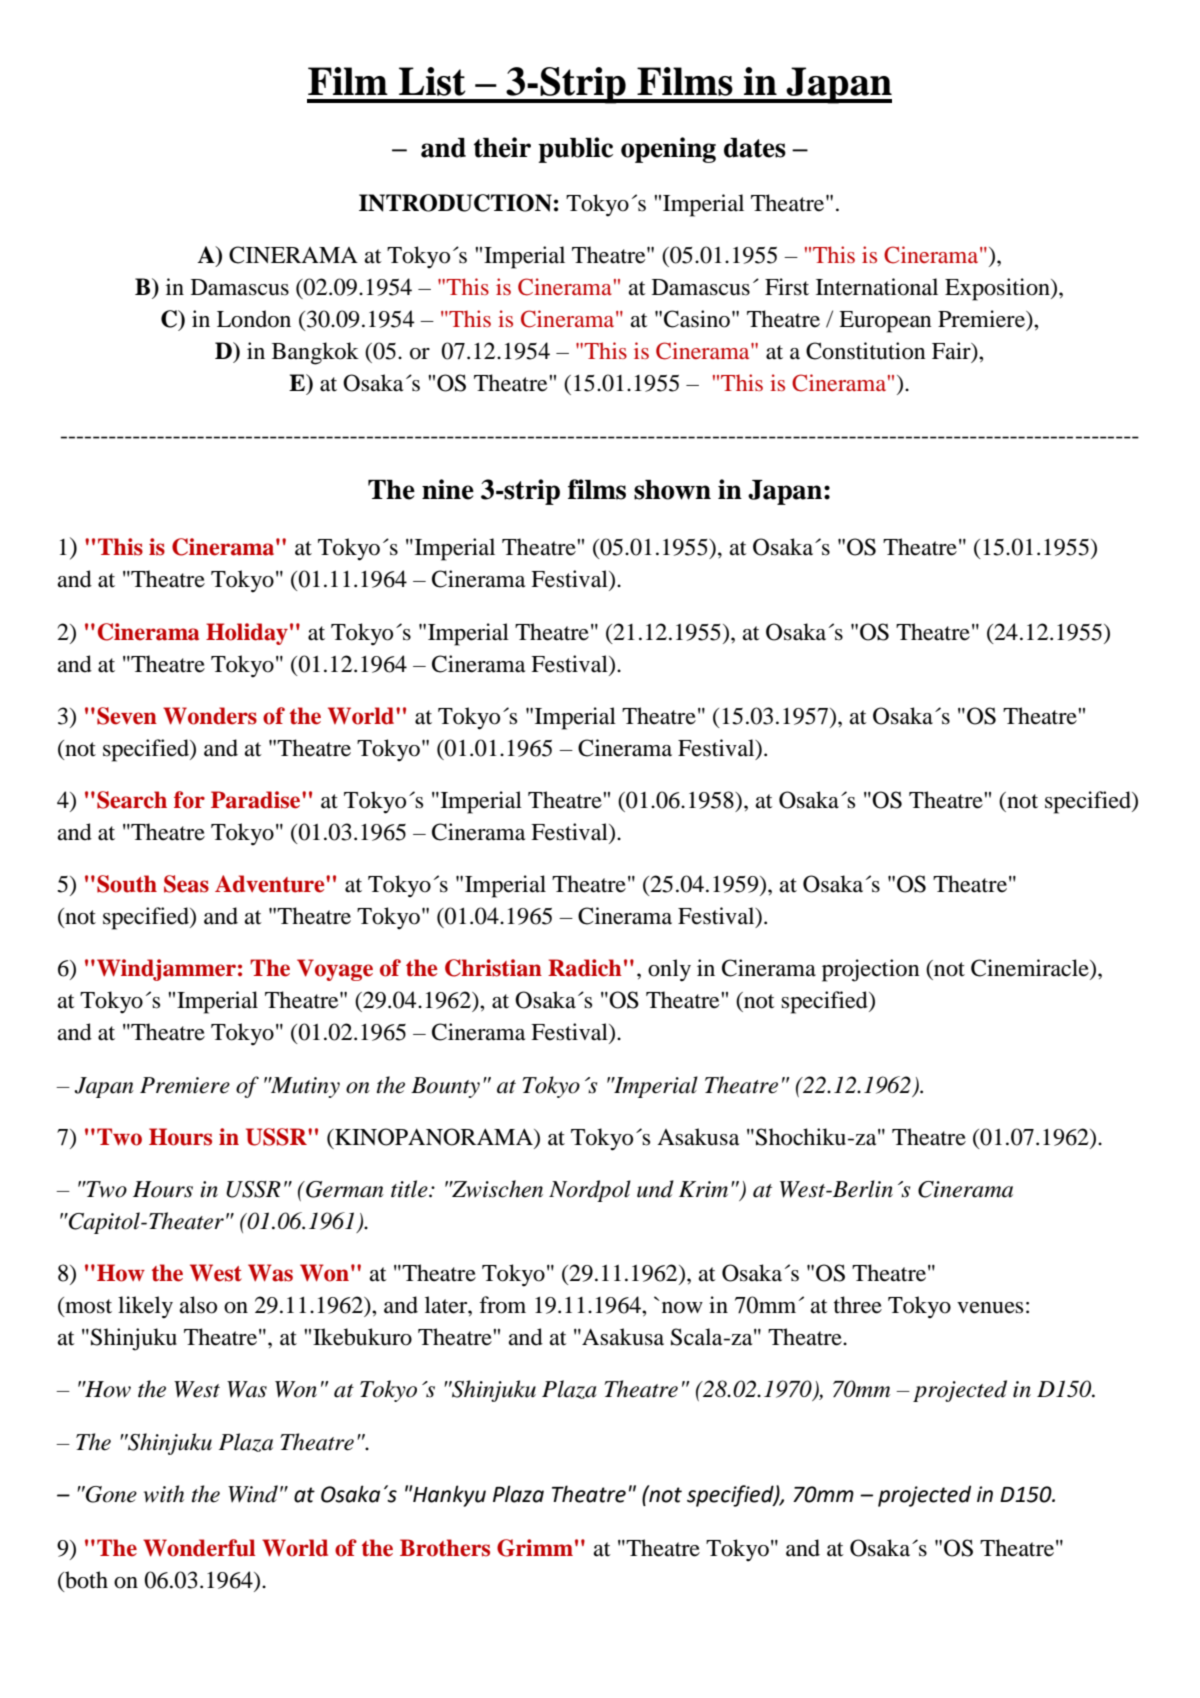 This image has height=1698, width=1200. What do you see at coordinates (575, 150) in the image?
I see `public` at bounding box center [575, 150].
